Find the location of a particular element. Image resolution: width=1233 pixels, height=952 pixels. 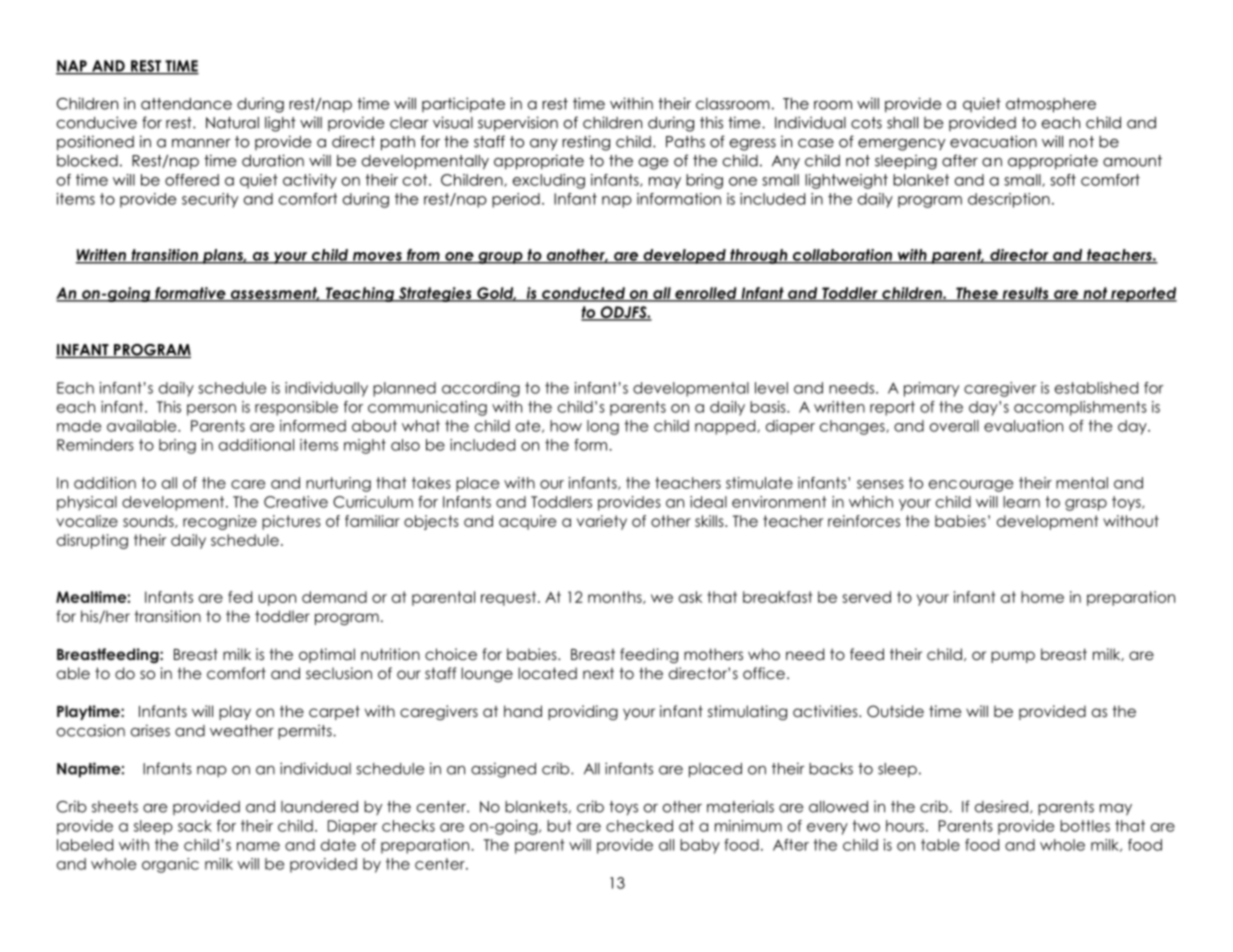

evacuation is located at coordinates (993, 141).
